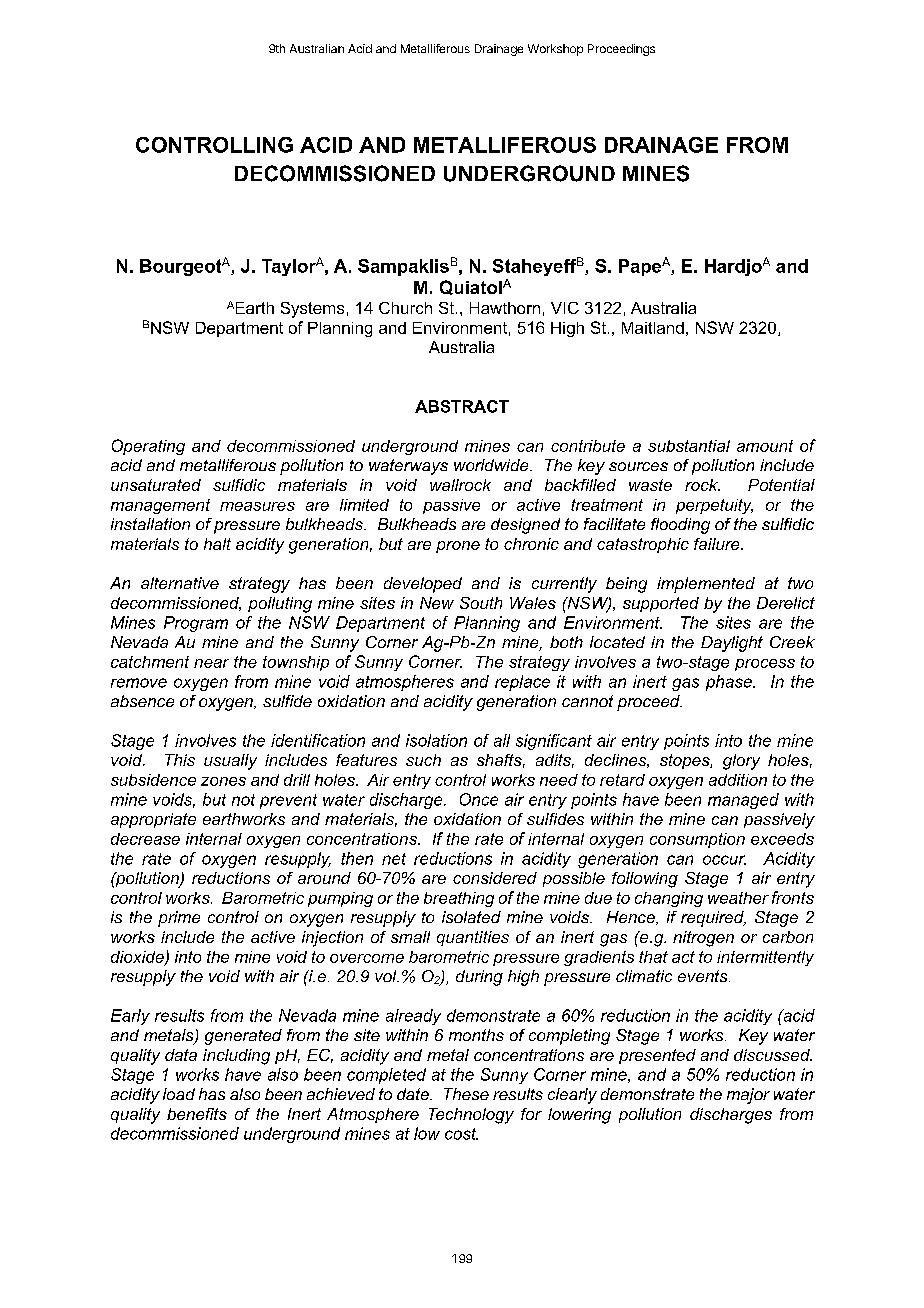 The height and width of the document is (1308, 924). What do you see at coordinates (197, 1114) in the document?
I see `benefits` at bounding box center [197, 1114].
